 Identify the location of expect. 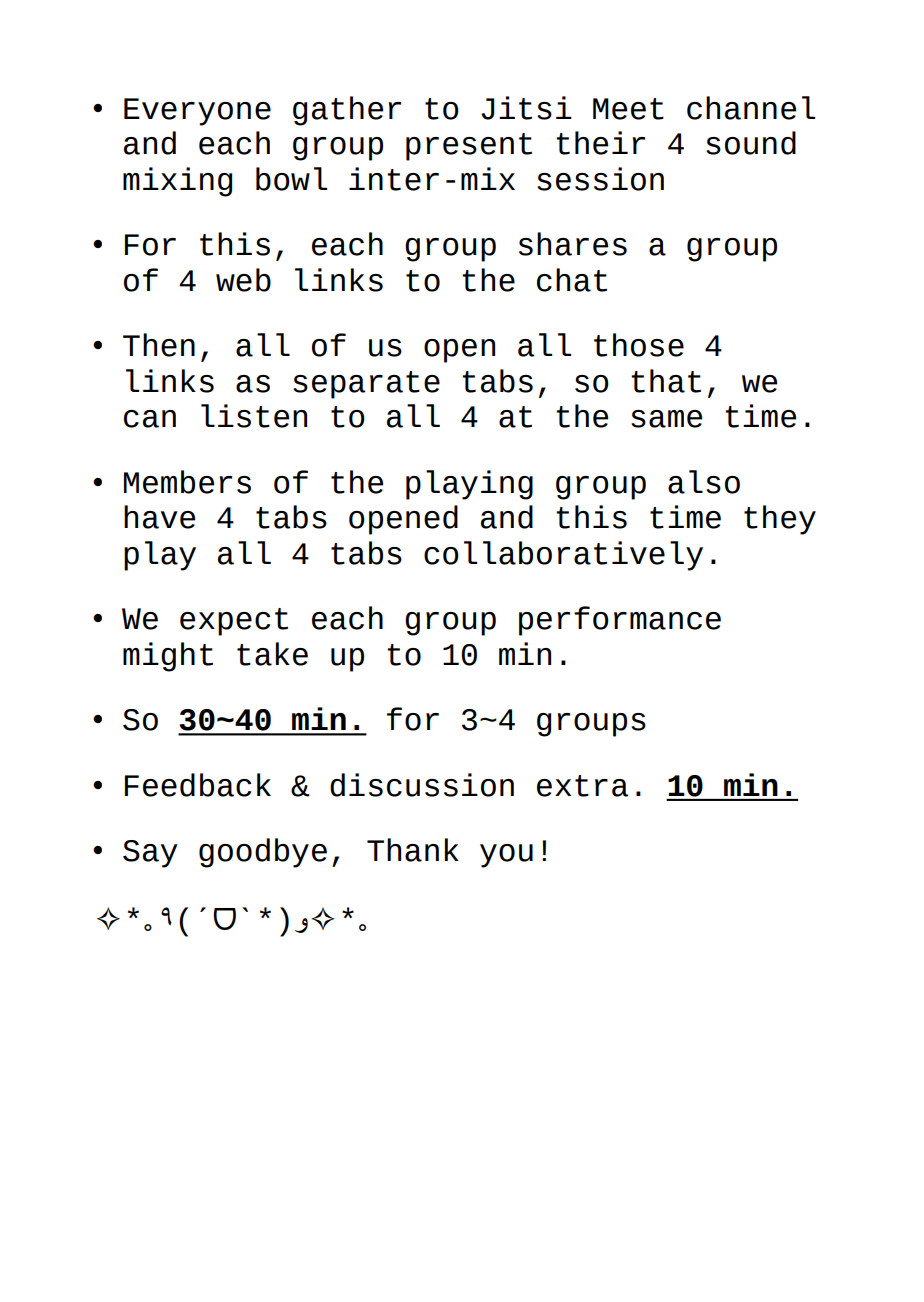
(234, 622).
